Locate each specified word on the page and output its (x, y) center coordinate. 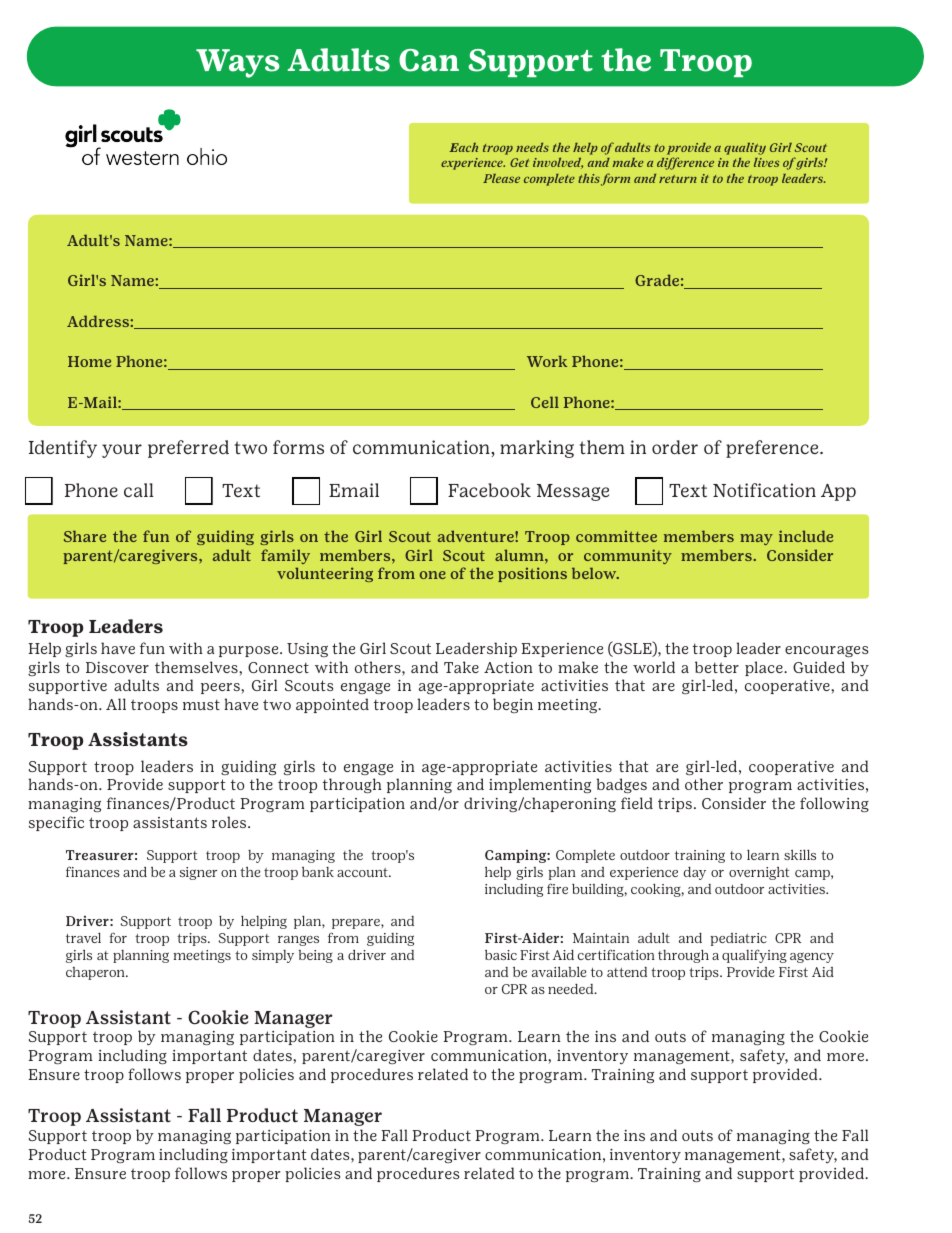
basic (501, 955)
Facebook (489, 490)
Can (429, 60)
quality (745, 149)
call (138, 490)
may (756, 539)
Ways (238, 63)
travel (83, 937)
